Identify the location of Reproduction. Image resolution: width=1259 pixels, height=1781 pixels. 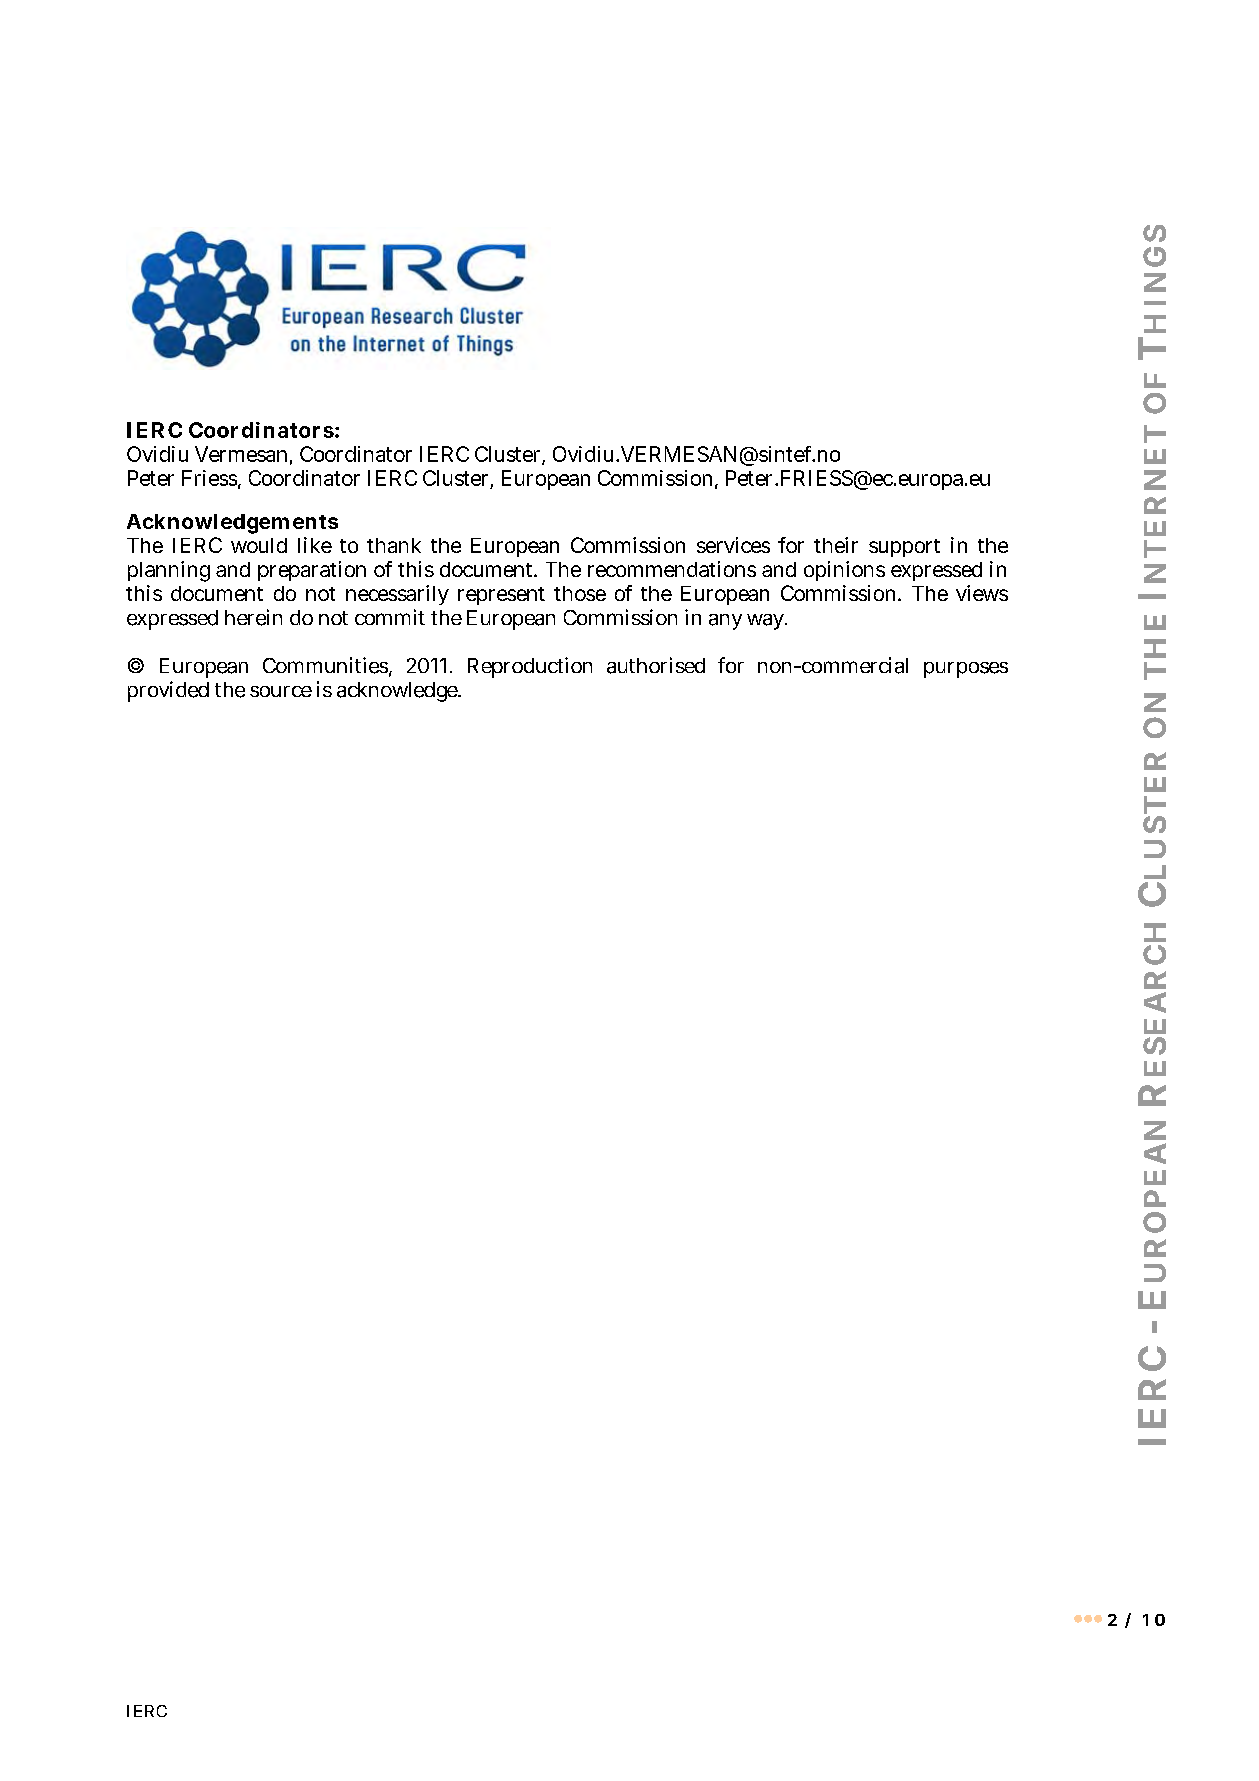
(530, 667).
